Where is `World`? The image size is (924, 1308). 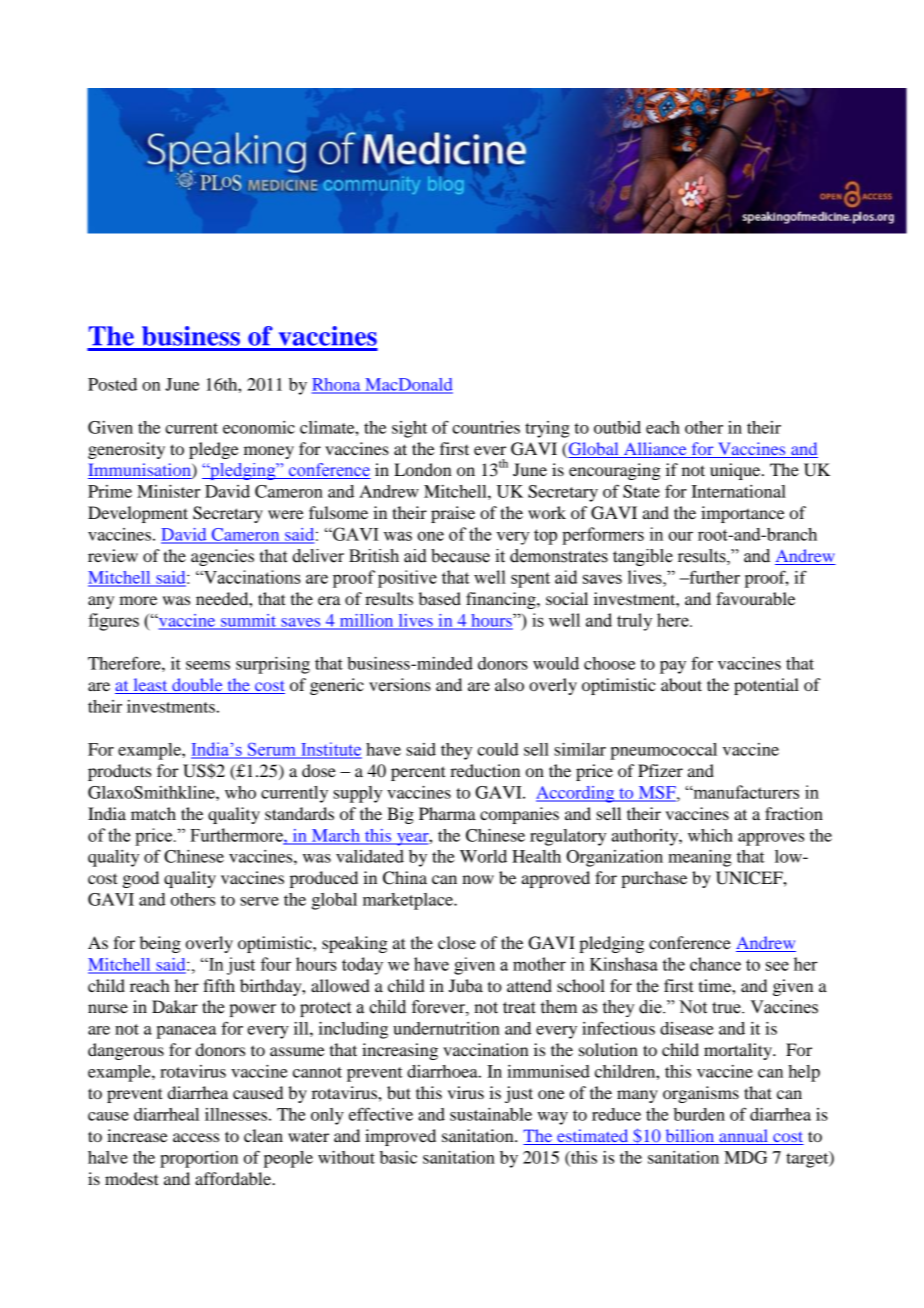 World is located at coordinates (483, 856).
